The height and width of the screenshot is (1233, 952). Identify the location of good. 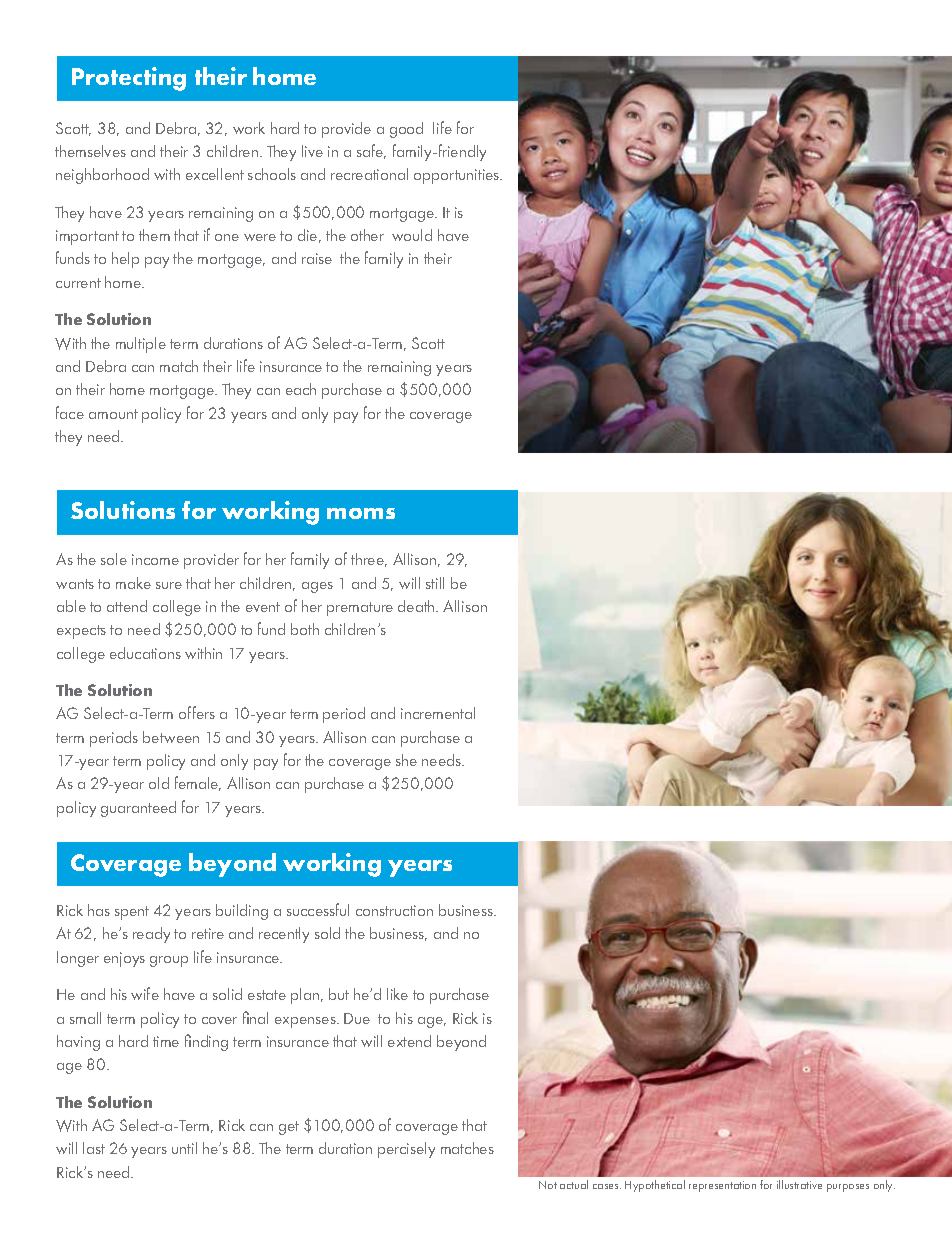
(406, 130).
